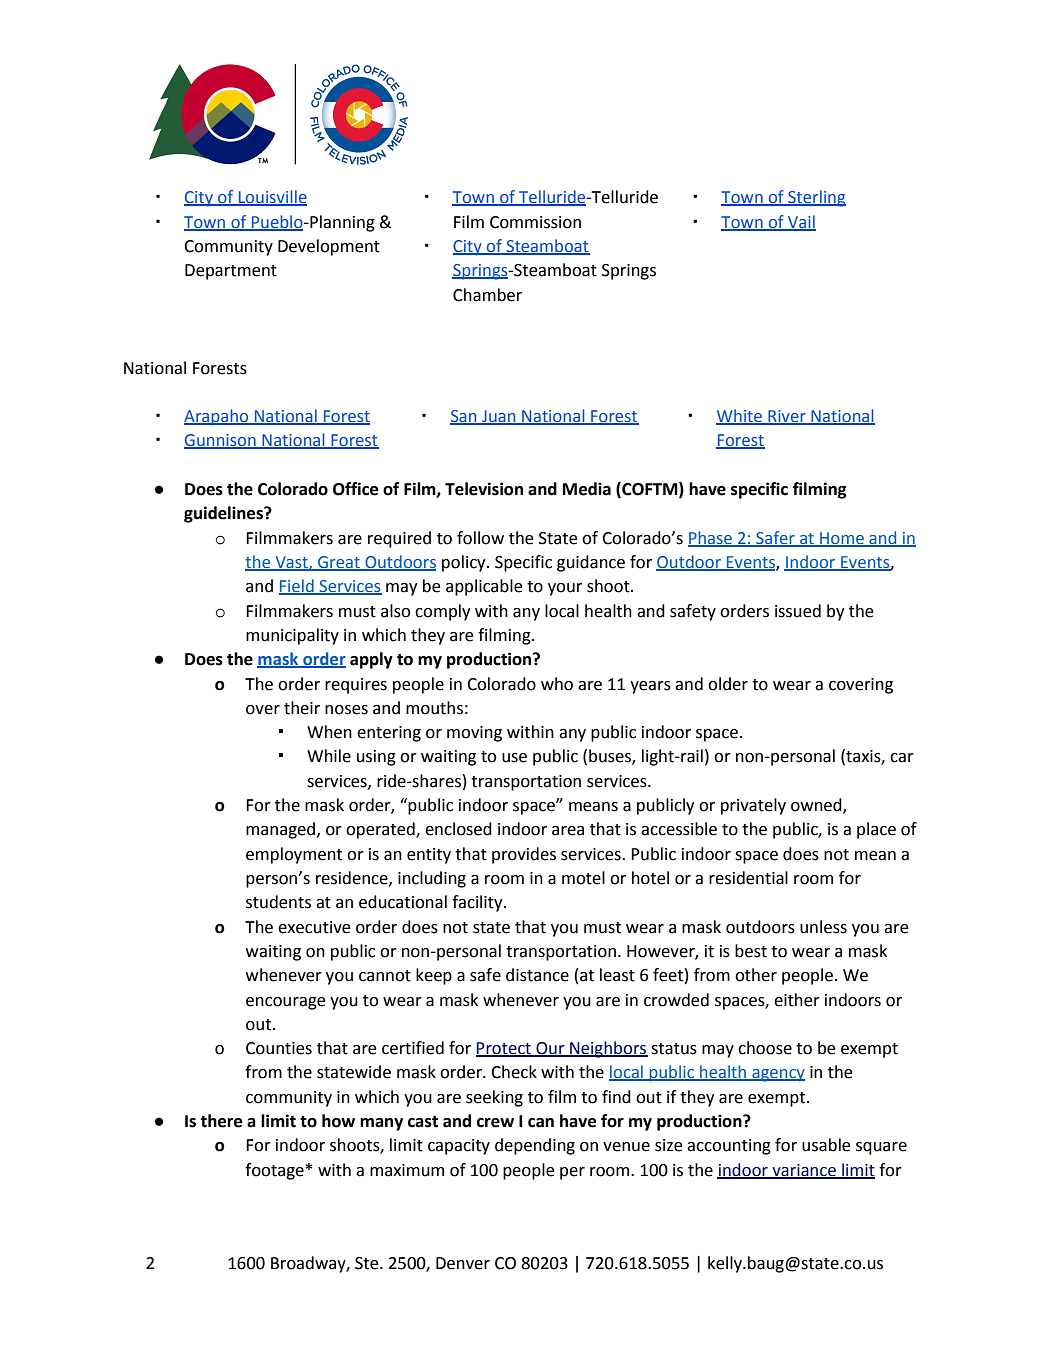 The width and height of the image is (1044, 1351). Describe the element at coordinates (583, 878) in the image. I see `motel` at that location.
